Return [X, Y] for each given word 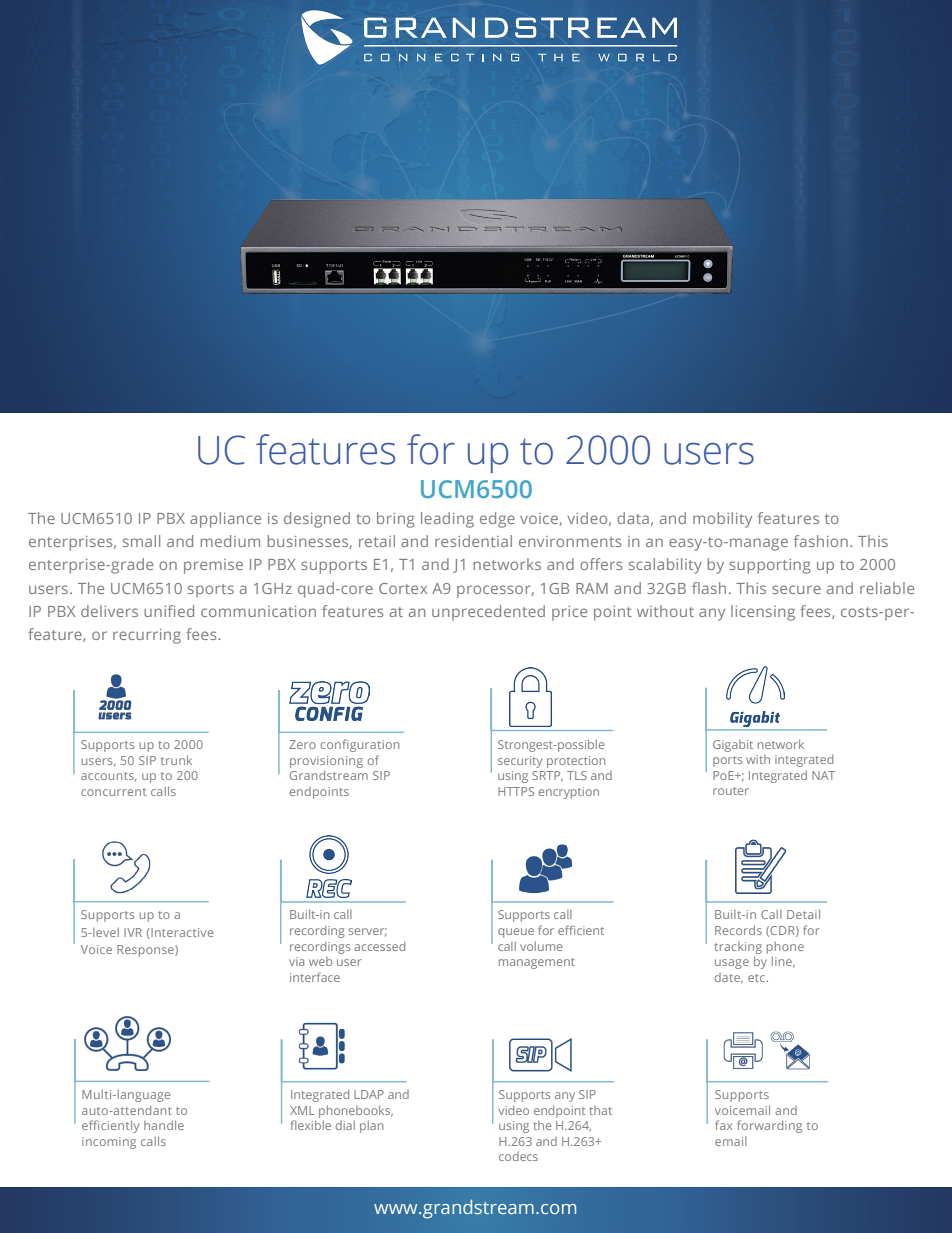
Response [146, 951]
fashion [821, 541]
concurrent [113, 792]
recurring [147, 636]
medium [230, 541]
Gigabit [733, 746]
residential [473, 541]
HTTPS [516, 791]
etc [758, 978]
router [731, 791]
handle [164, 1125]
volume [541, 946]
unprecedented [488, 613]
